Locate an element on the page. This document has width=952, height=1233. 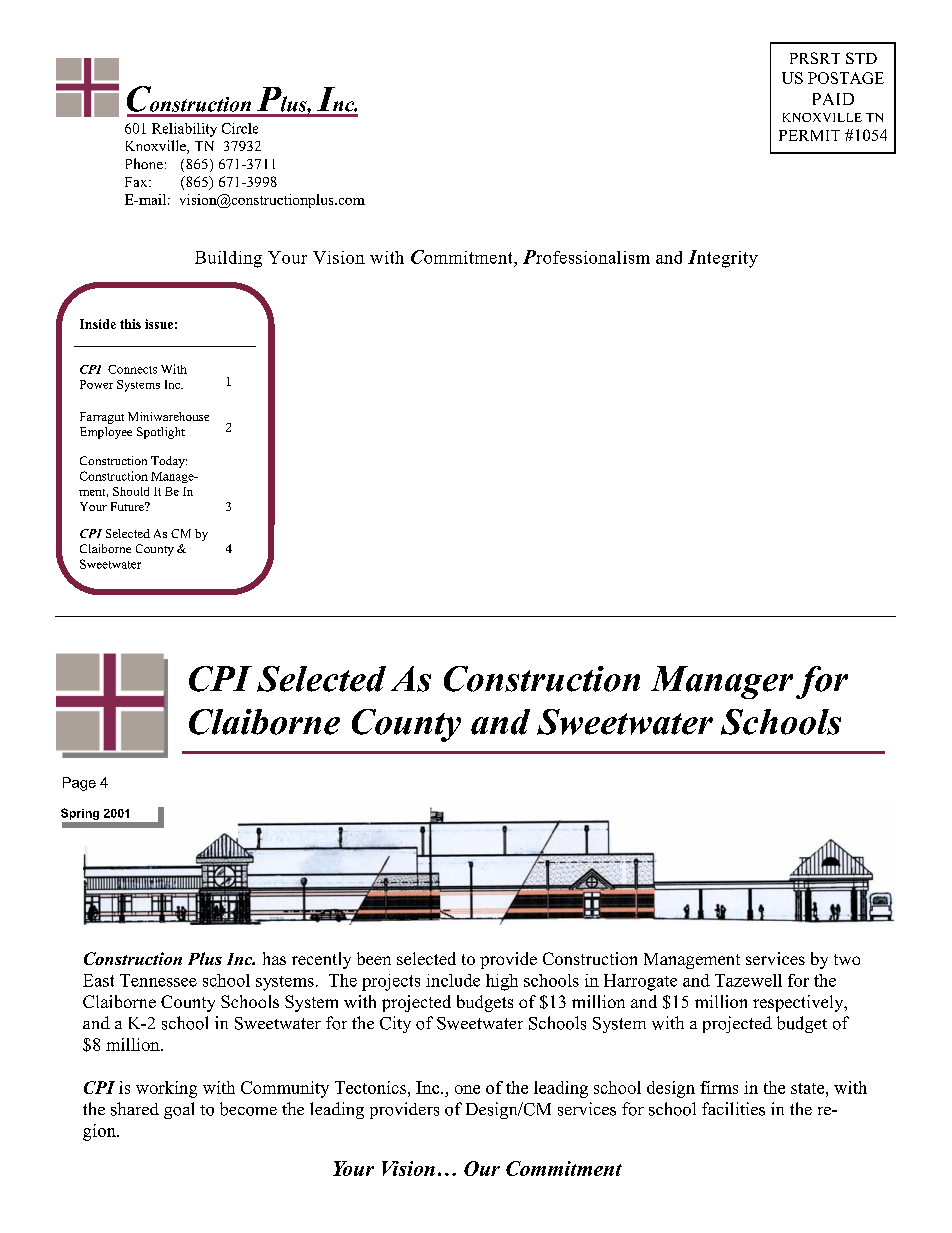
Tectonics is located at coordinates (370, 1087).
